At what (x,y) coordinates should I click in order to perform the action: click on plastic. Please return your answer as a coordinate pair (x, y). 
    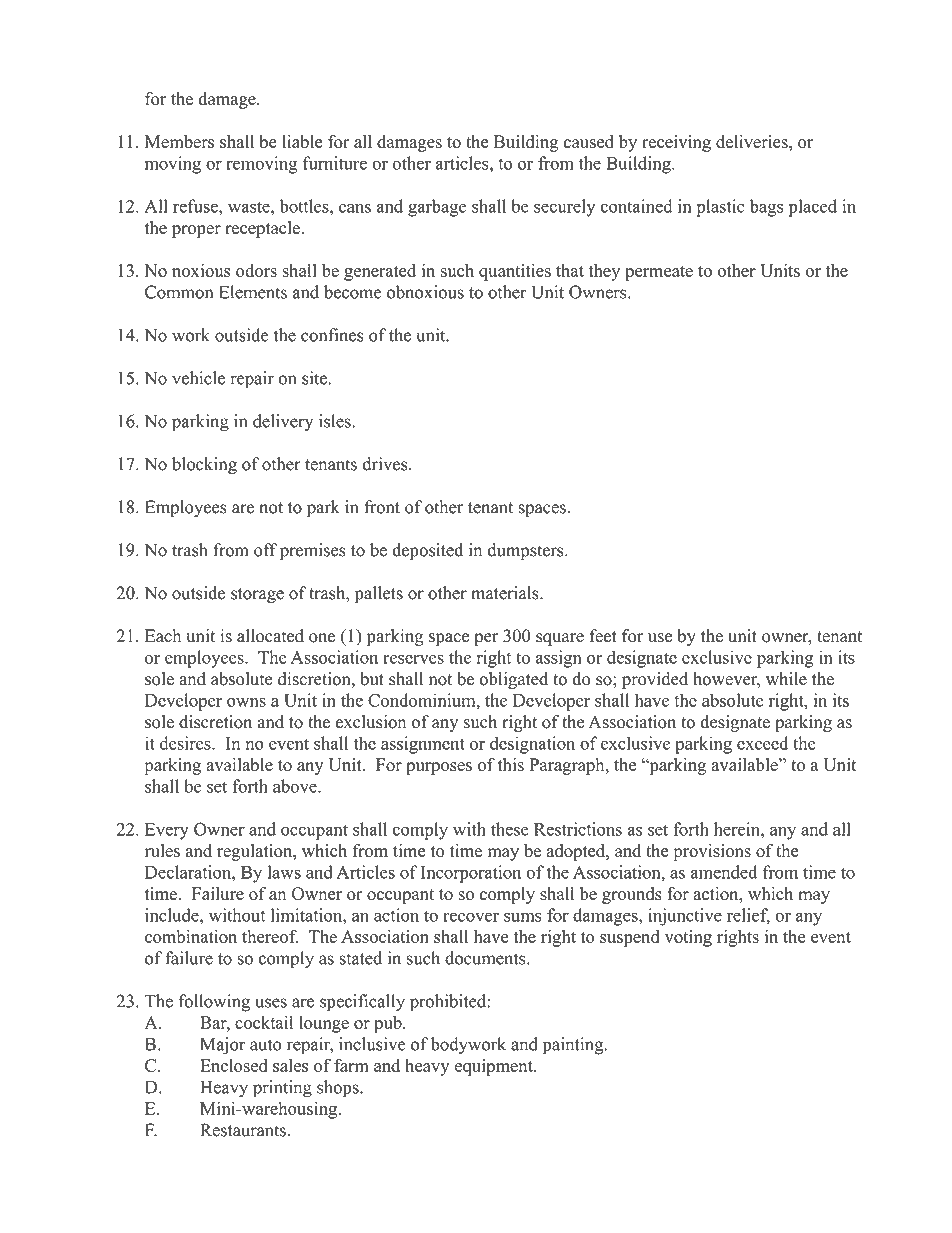
    Looking at the image, I should click on (720, 208).
